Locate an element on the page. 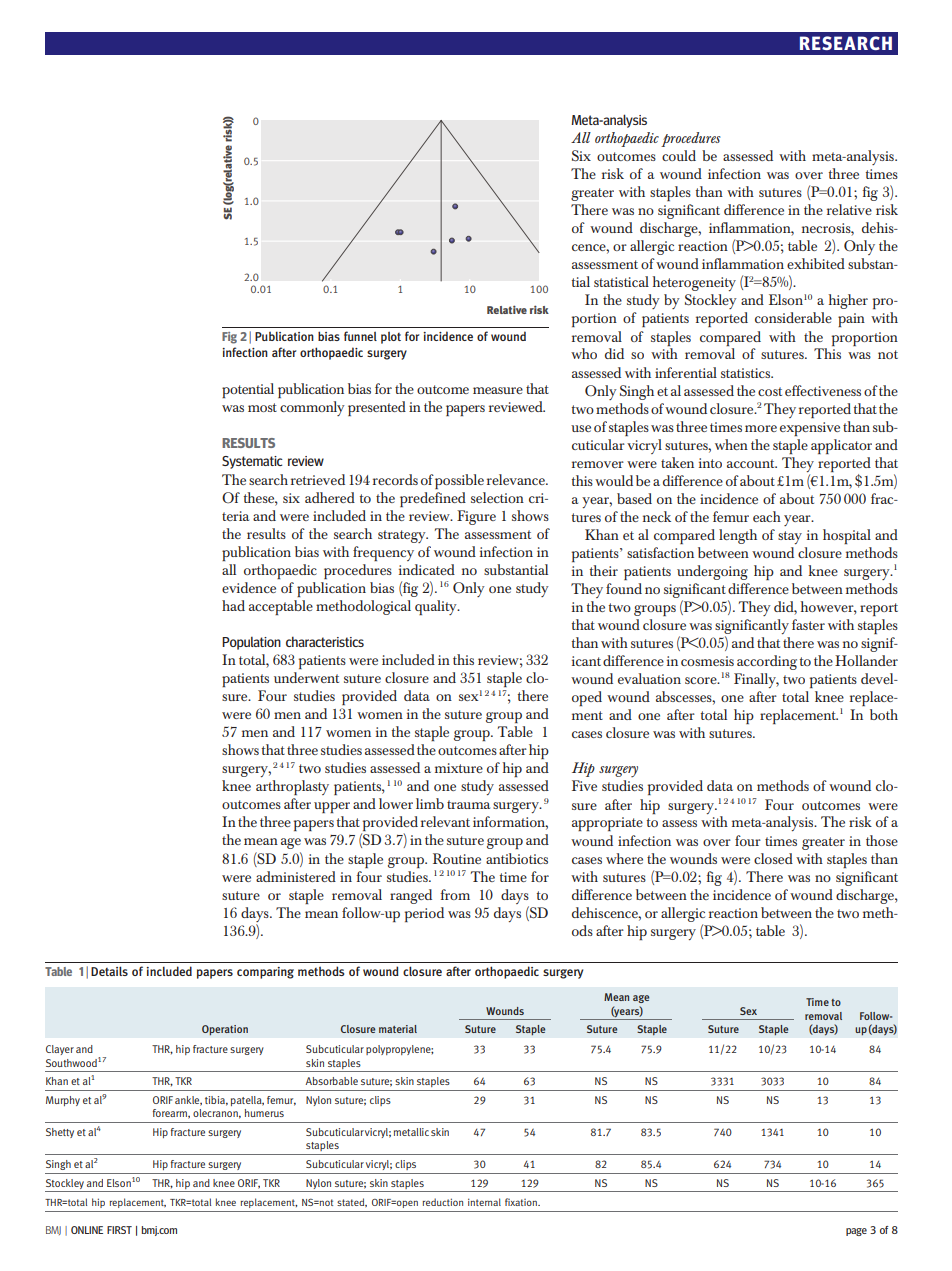 The image size is (952, 1271). Population is located at coordinates (251, 643).
